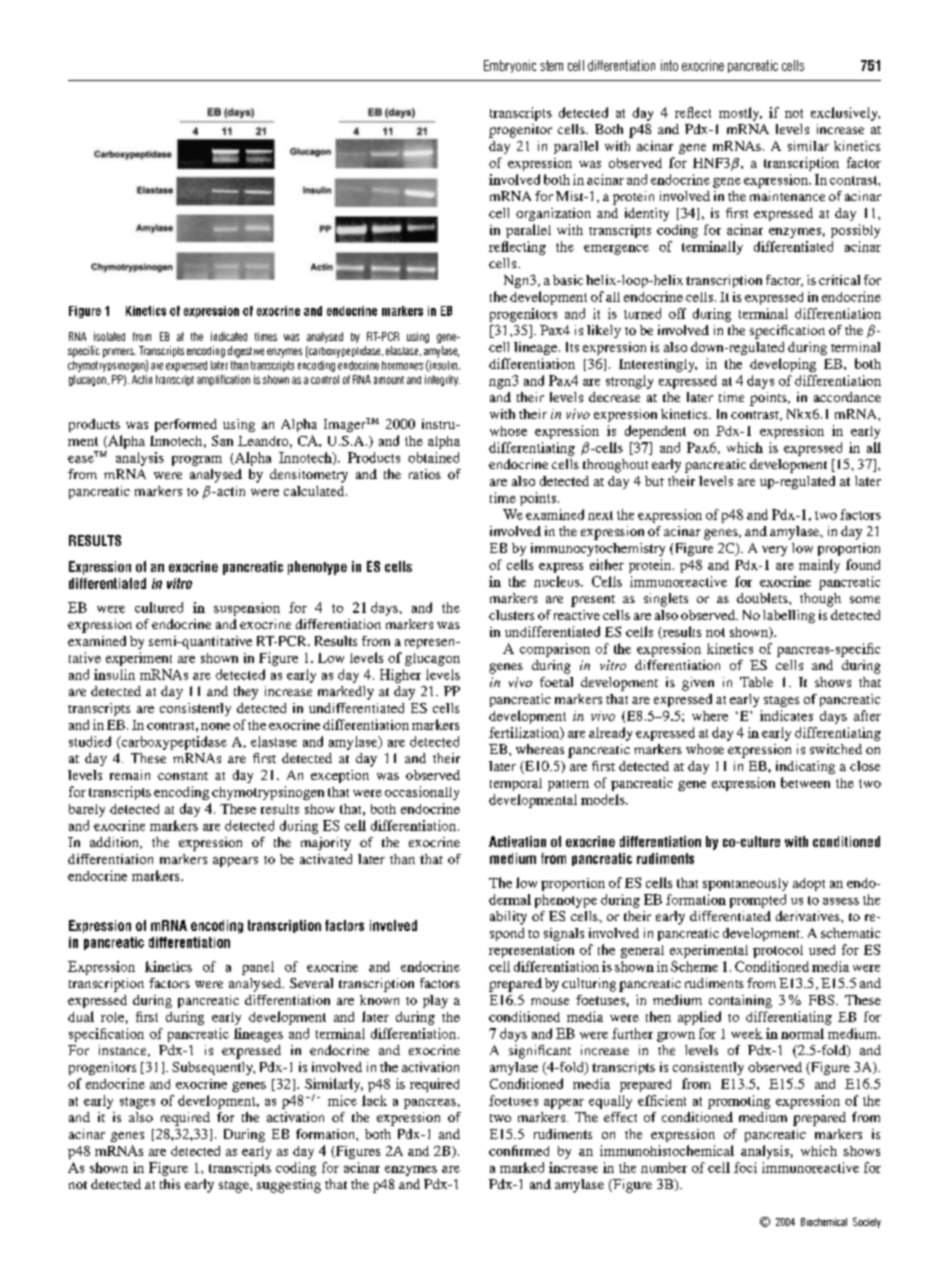  What do you see at coordinates (229, 336) in the page?
I see `indicated` at bounding box center [229, 336].
